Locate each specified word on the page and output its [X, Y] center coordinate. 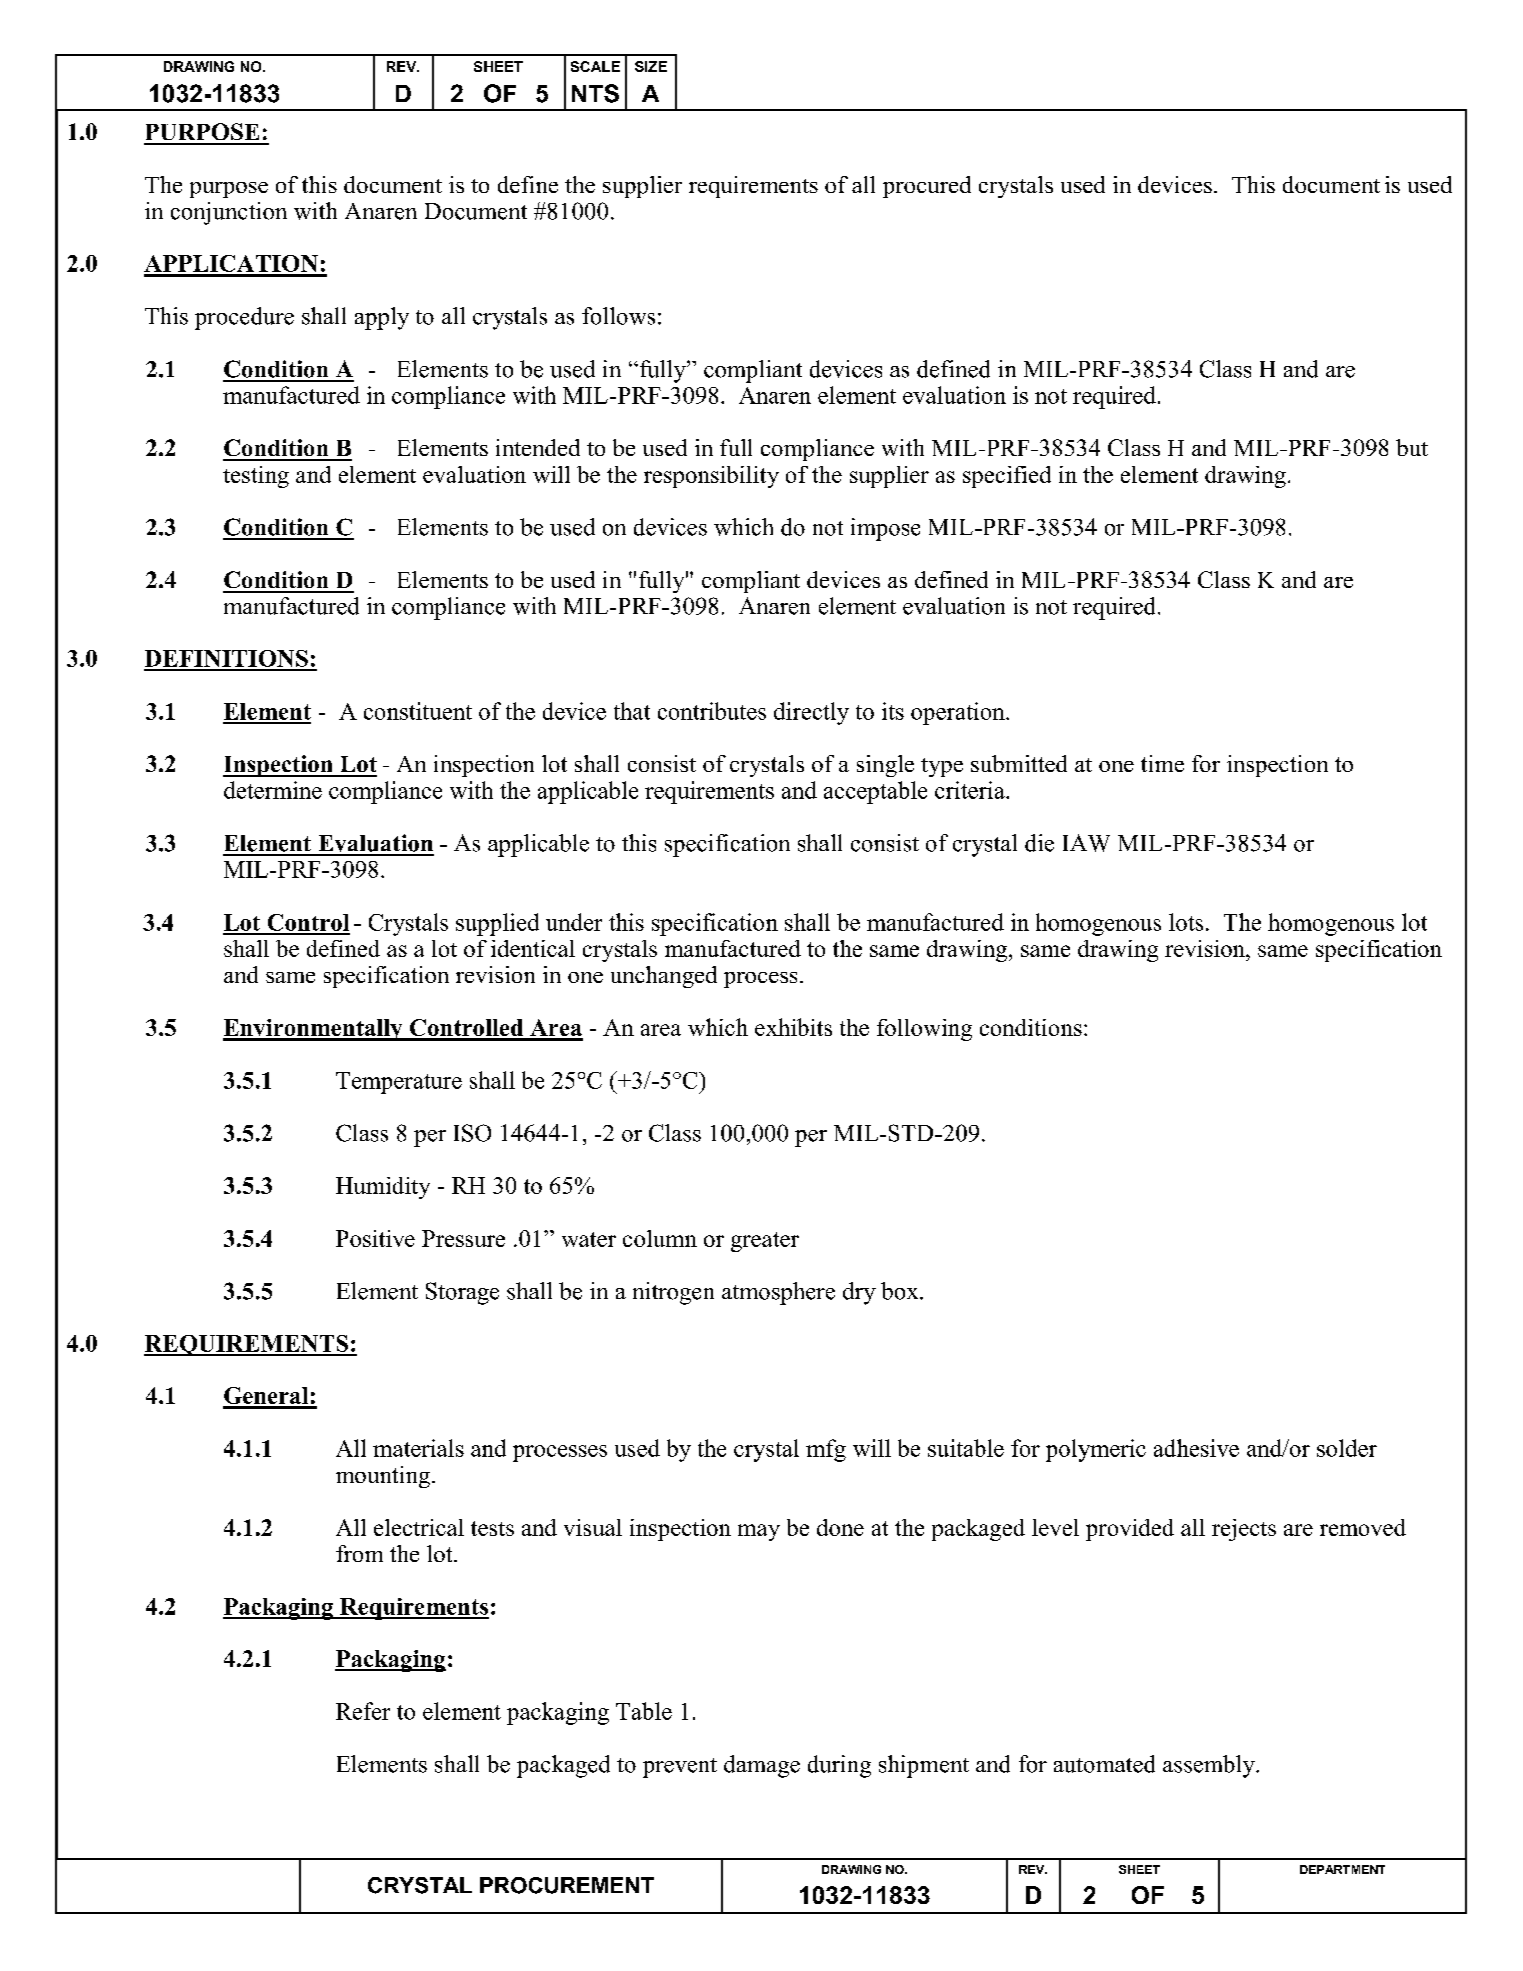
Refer [363, 1711]
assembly [1210, 1766]
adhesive [1196, 1448]
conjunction [229, 213]
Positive [375, 1238]
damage [762, 1766]
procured [927, 187]
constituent [418, 711]
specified [1007, 477]
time [1162, 763]
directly [811, 713]
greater [765, 1242]
